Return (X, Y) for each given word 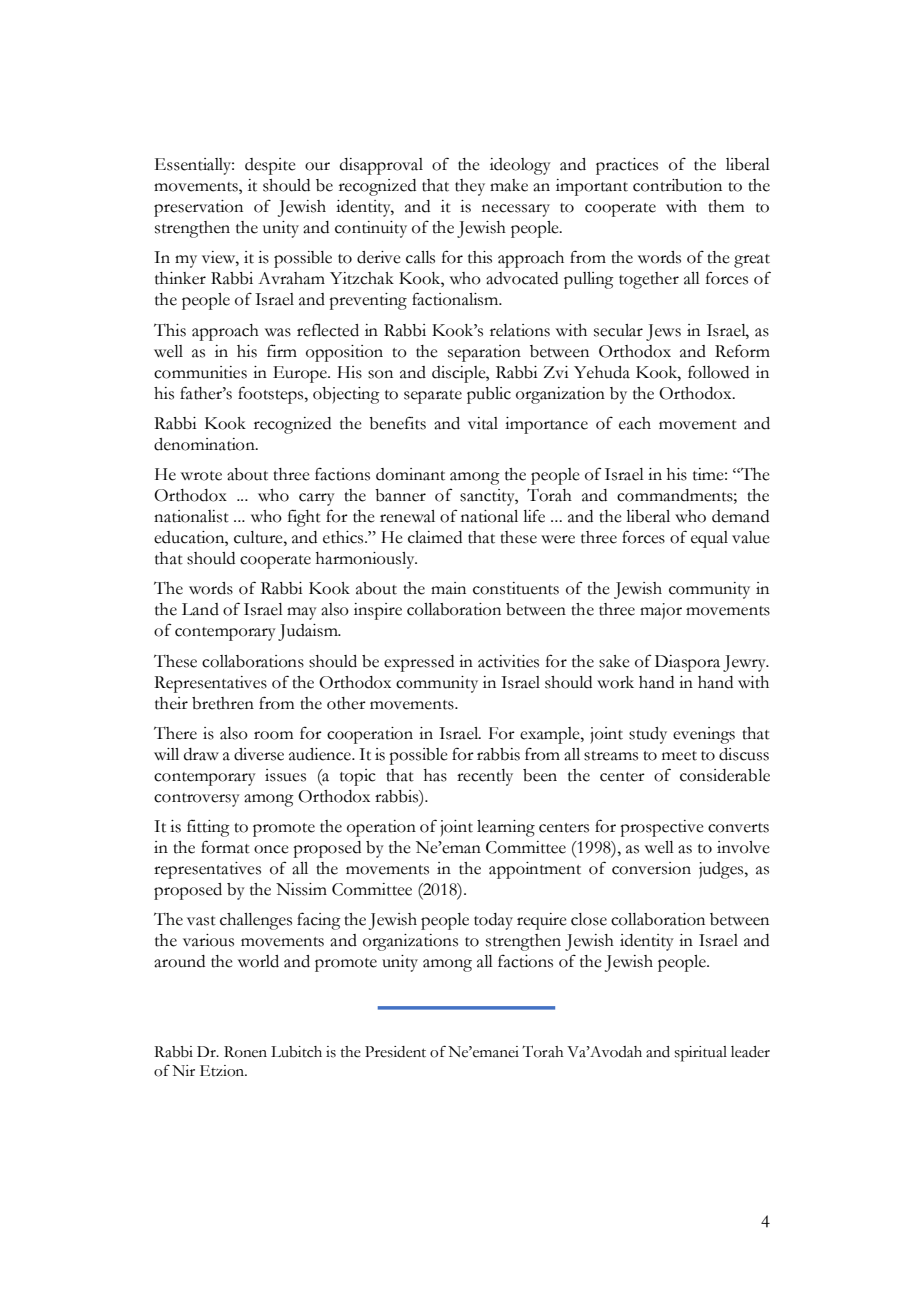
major (661, 611)
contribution (677, 185)
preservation (198, 208)
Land (200, 609)
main (448, 588)
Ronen (245, 1052)
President (395, 1052)
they (470, 187)
